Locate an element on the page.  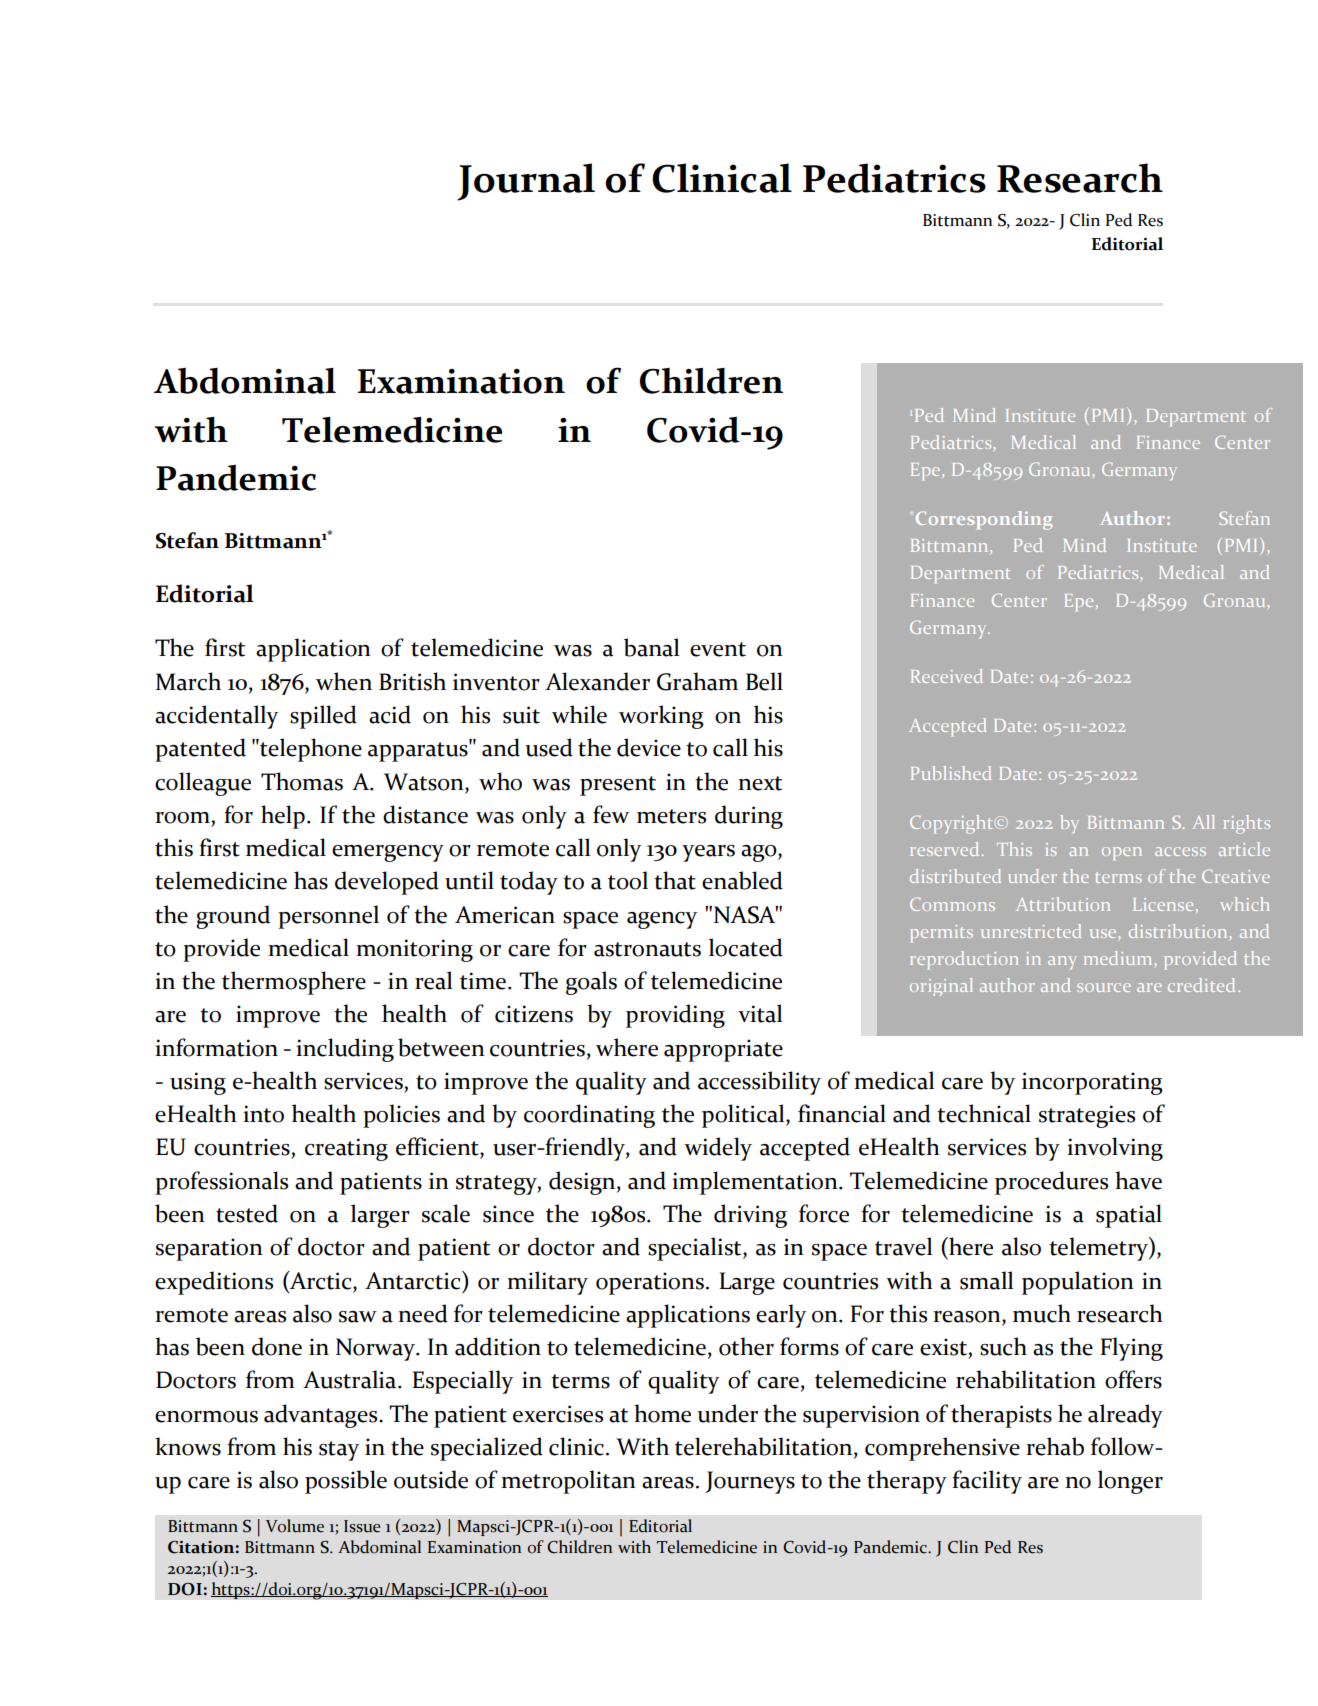
open is located at coordinates (1122, 853).
